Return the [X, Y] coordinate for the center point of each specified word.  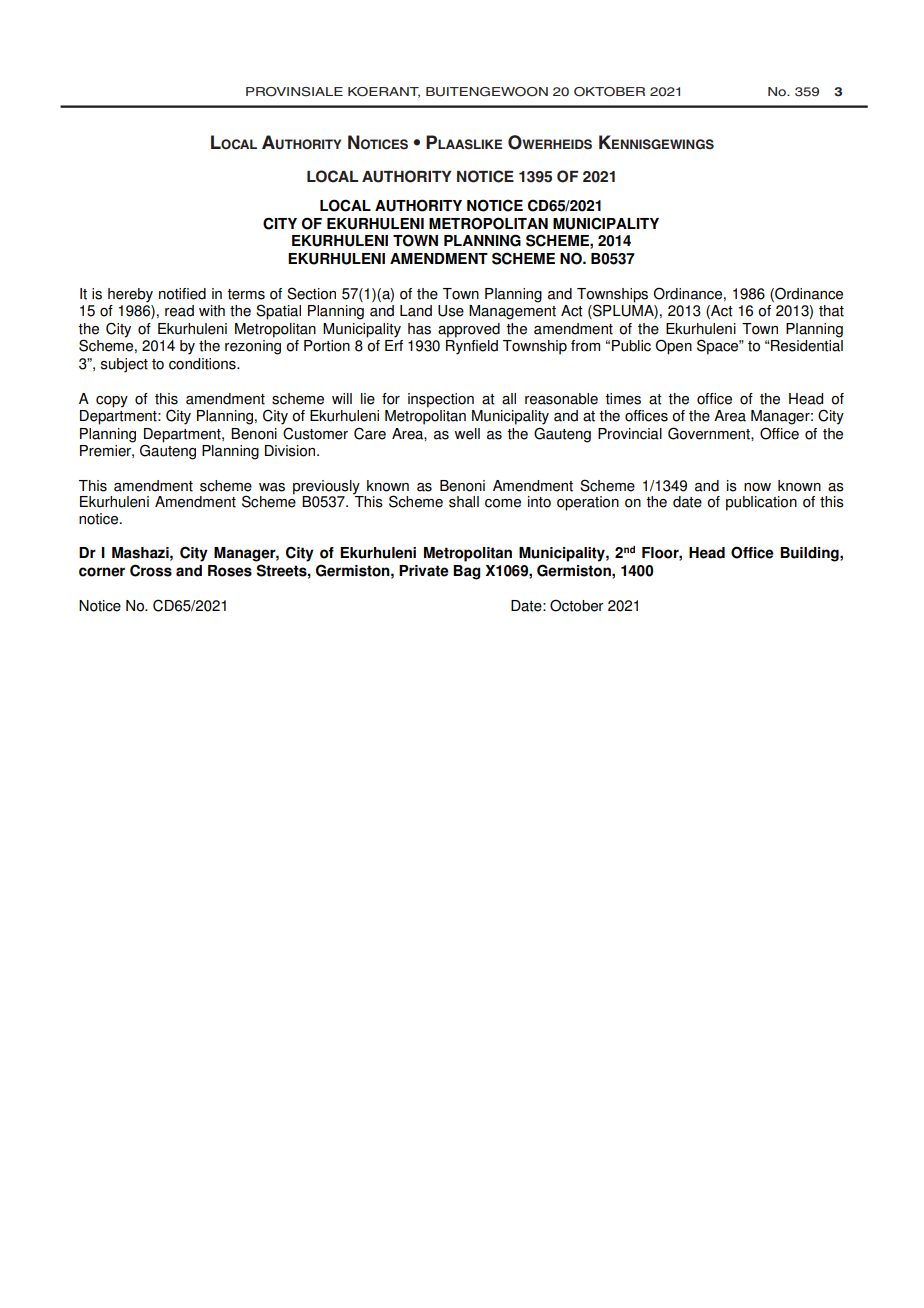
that [831, 311]
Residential [807, 346]
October [577, 605]
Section [311, 293]
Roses [230, 571]
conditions [203, 364]
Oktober [609, 92]
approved [469, 330]
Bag [466, 572]
